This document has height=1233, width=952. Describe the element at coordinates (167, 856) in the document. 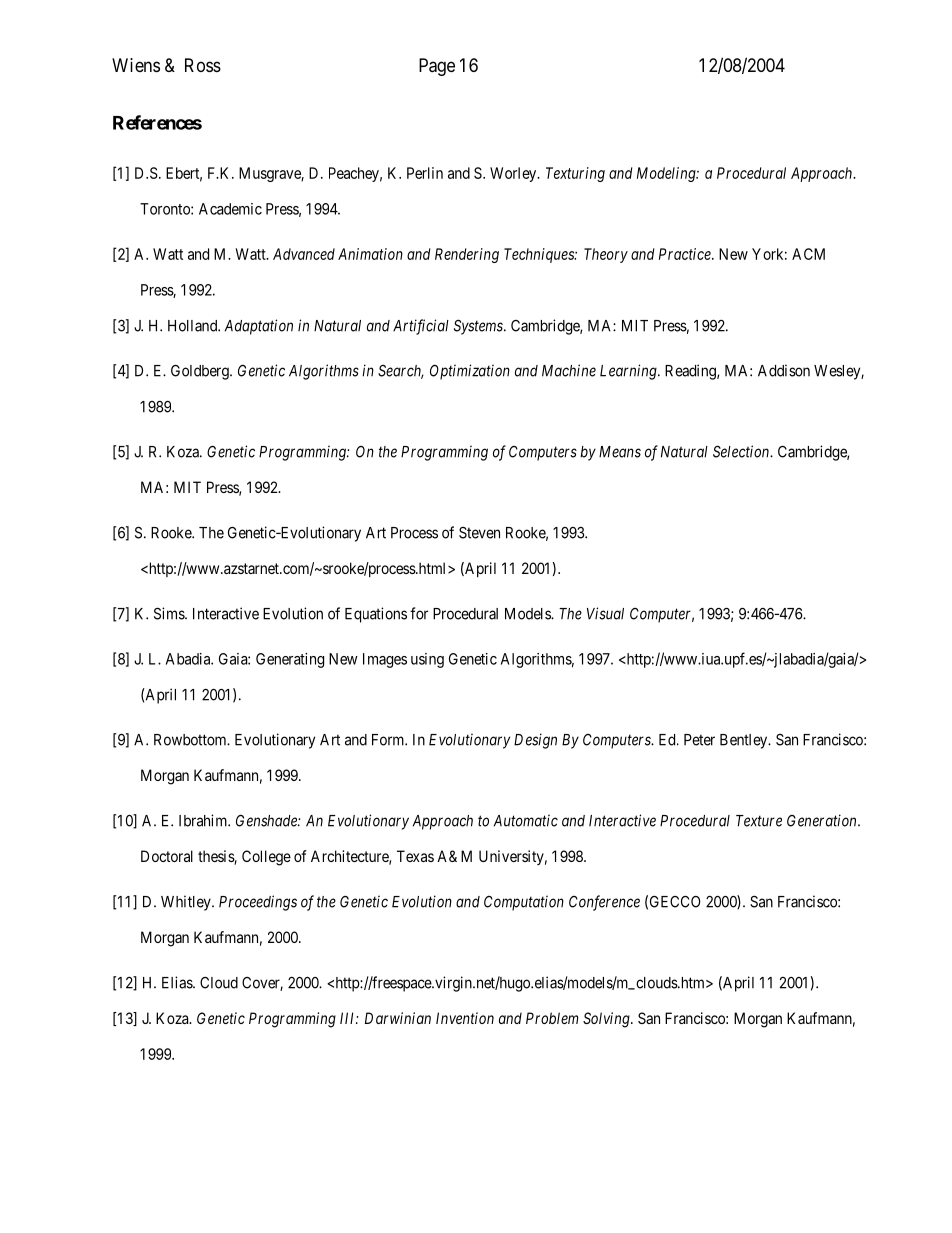

I see `Doctoral` at that location.
